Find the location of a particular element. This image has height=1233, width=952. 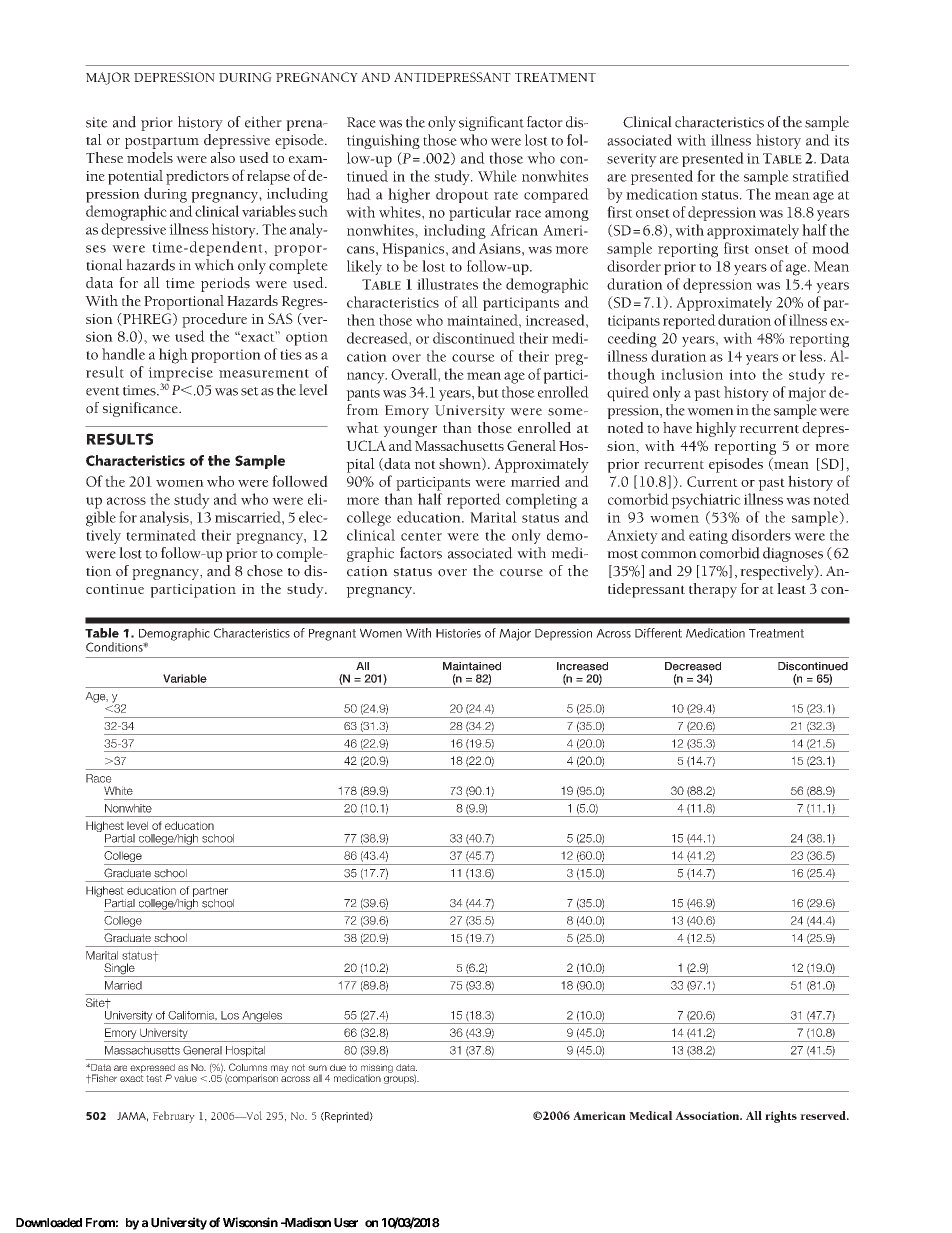

stratified is located at coordinates (821, 176).
